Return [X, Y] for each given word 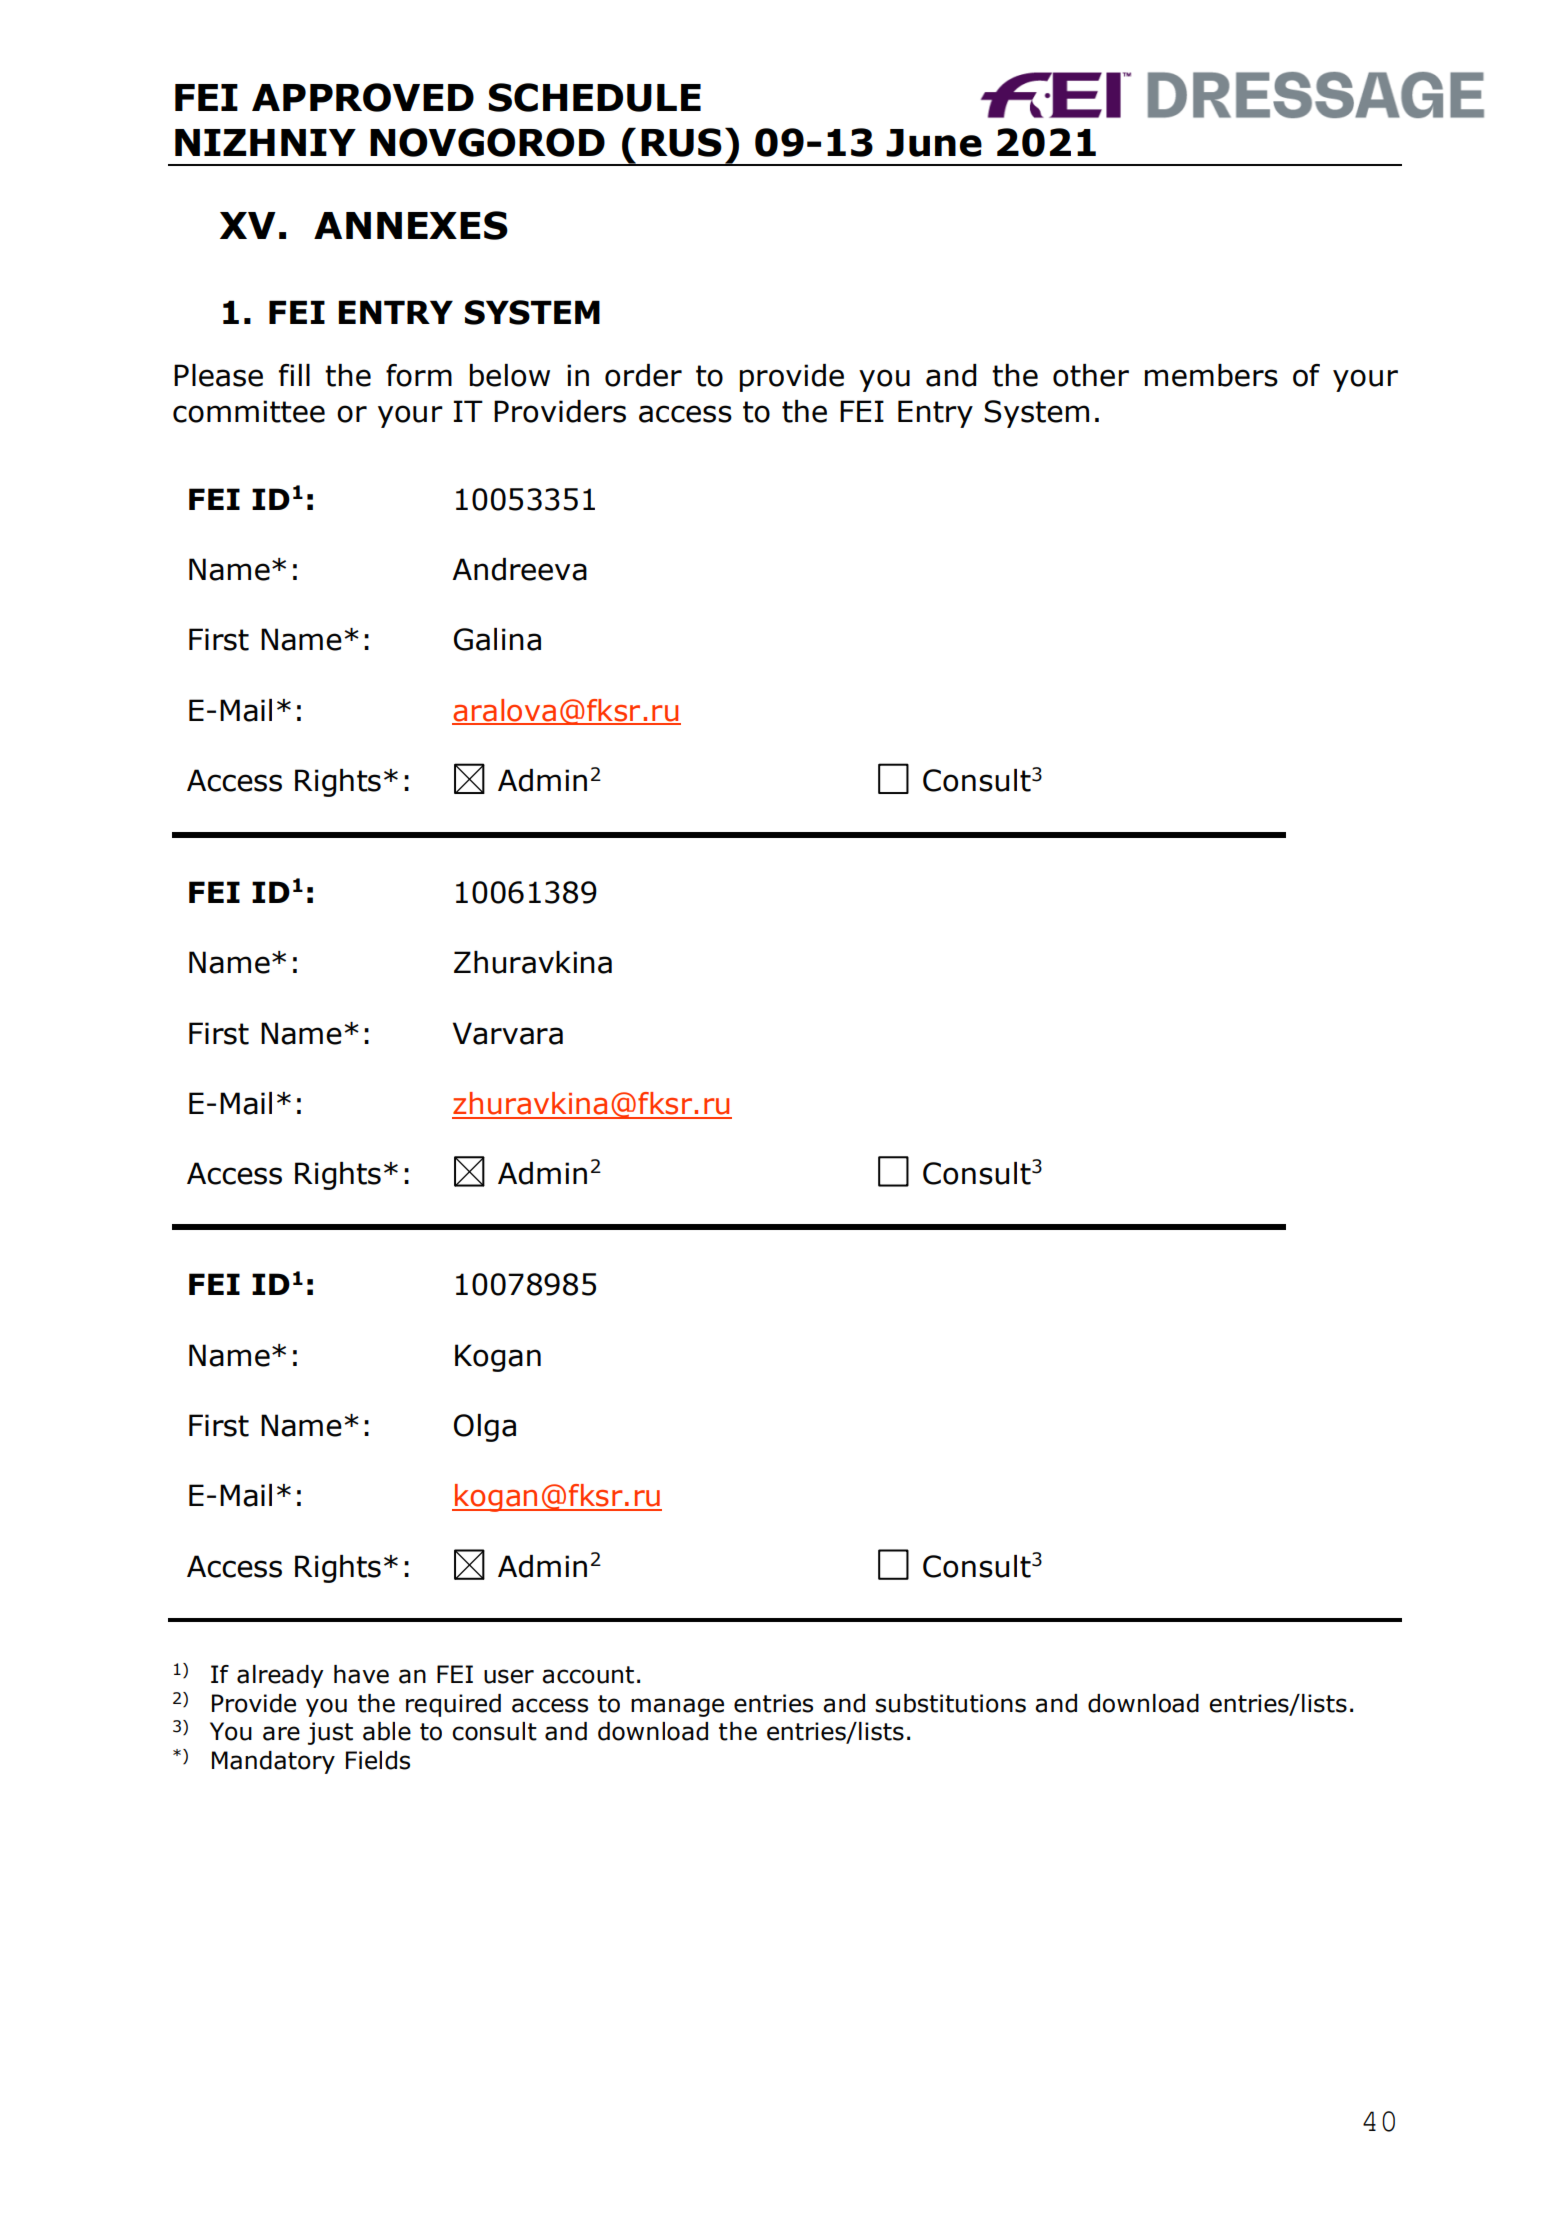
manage [677, 1707]
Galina [497, 639]
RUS [681, 142]
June [934, 143]
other [1091, 375]
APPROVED [363, 97]
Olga [485, 1428]
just [330, 1733]
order [643, 375]
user [509, 1676]
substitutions [951, 1703]
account [588, 1675]
